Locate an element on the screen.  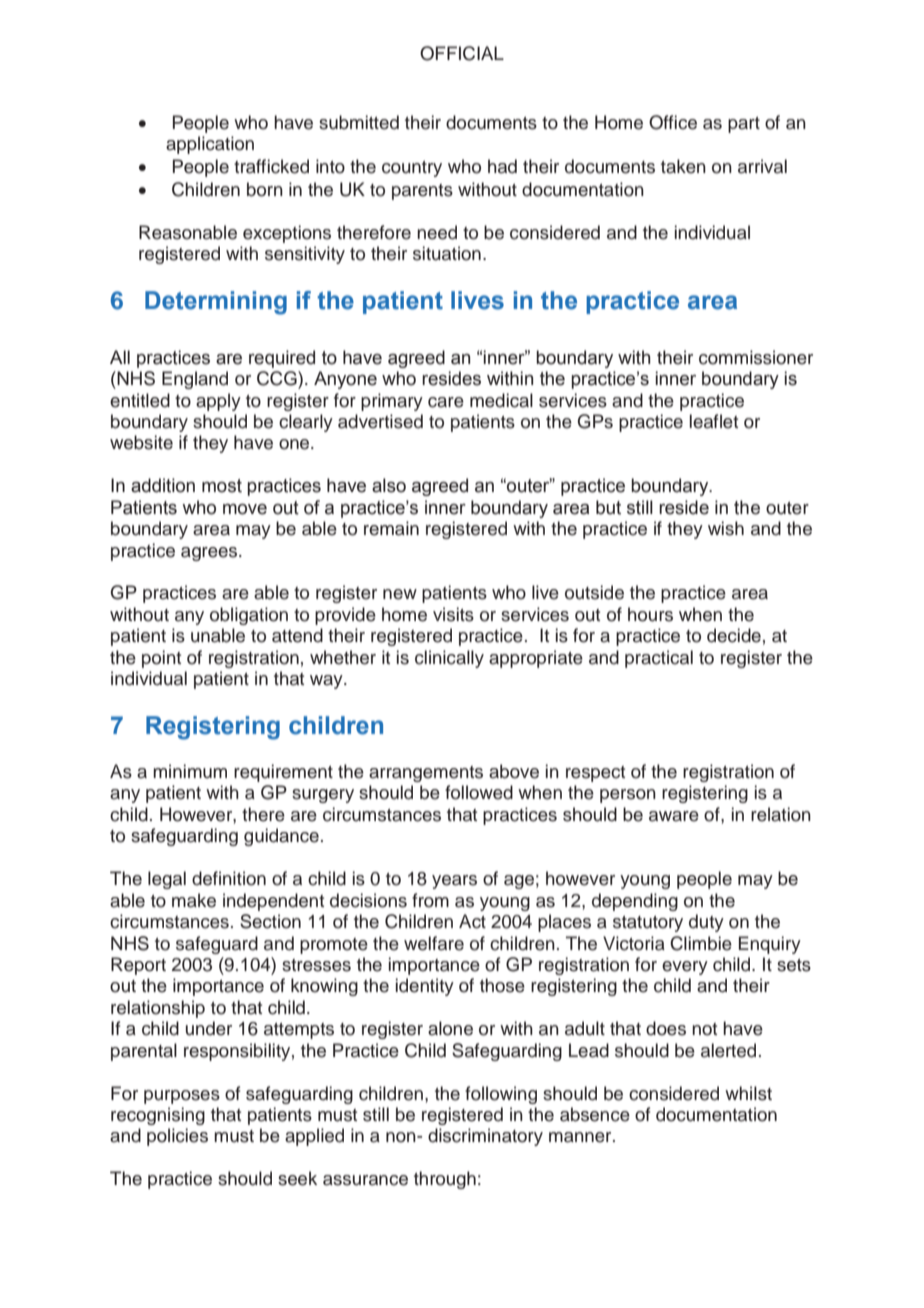
obligation is located at coordinates (249, 616).
